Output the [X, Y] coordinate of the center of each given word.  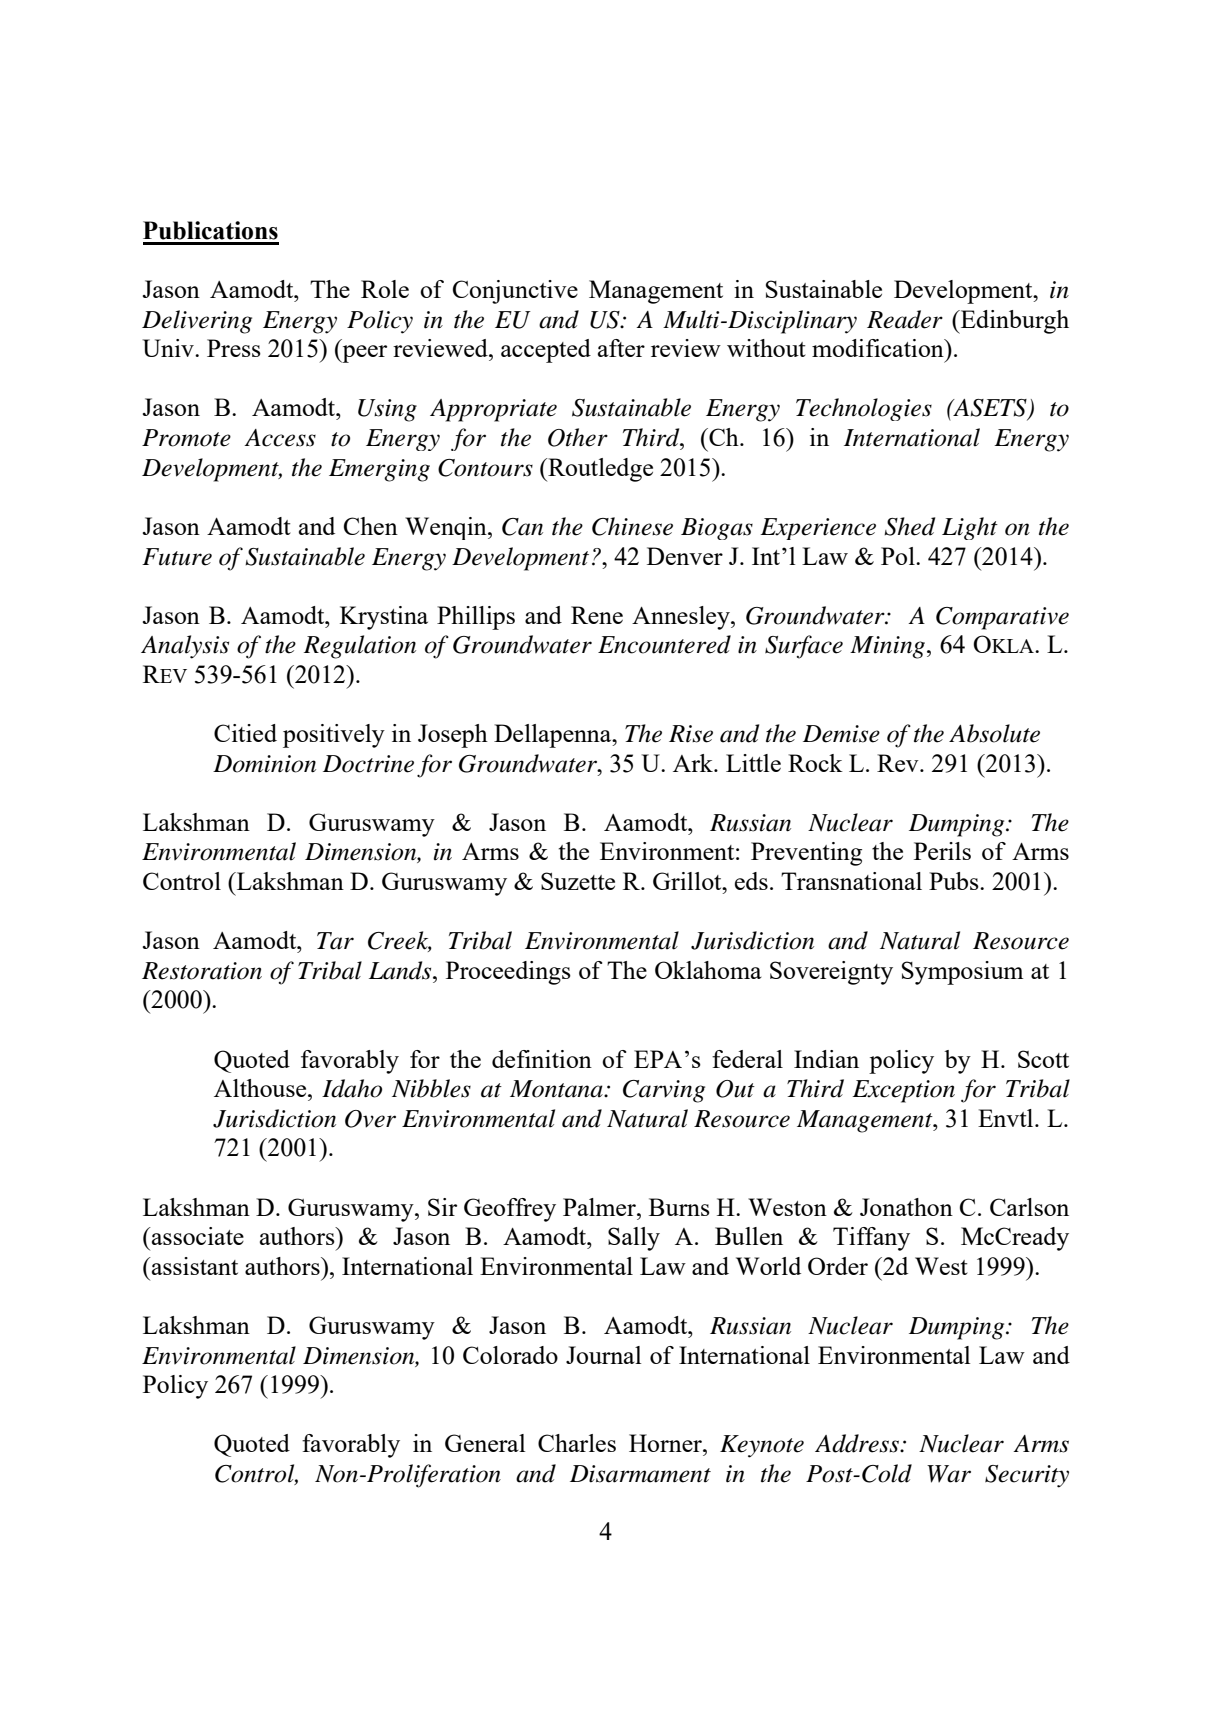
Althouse [261, 1088]
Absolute [994, 733]
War [949, 1474]
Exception [903, 1091]
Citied [245, 733]
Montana [557, 1089]
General [485, 1443]
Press [234, 348]
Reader [905, 319]
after [621, 348]
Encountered [664, 644]
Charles [577, 1443]
